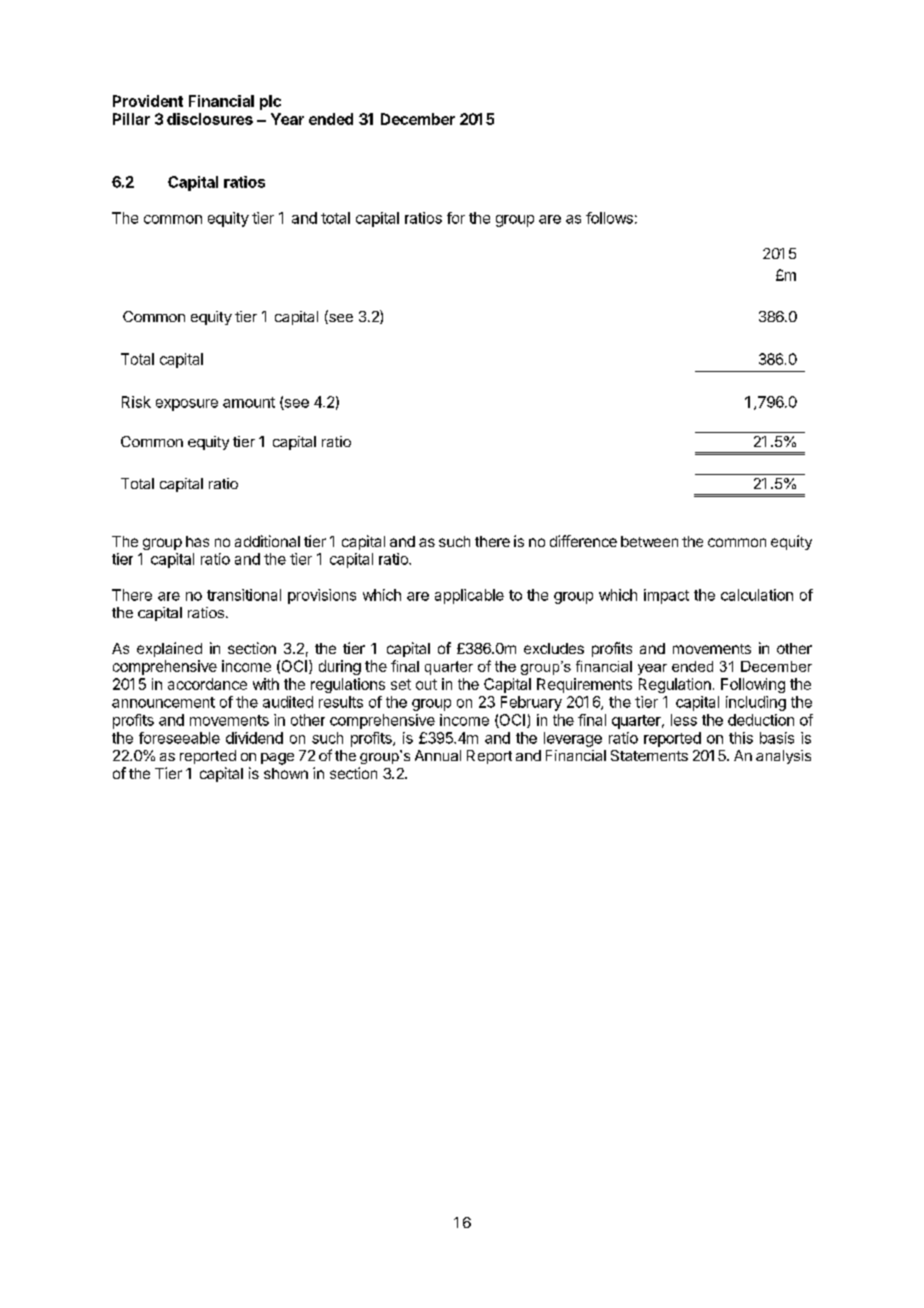 The height and width of the image is (1308, 924). Describe the element at coordinates (197, 541) in the image. I see `has` at that location.
